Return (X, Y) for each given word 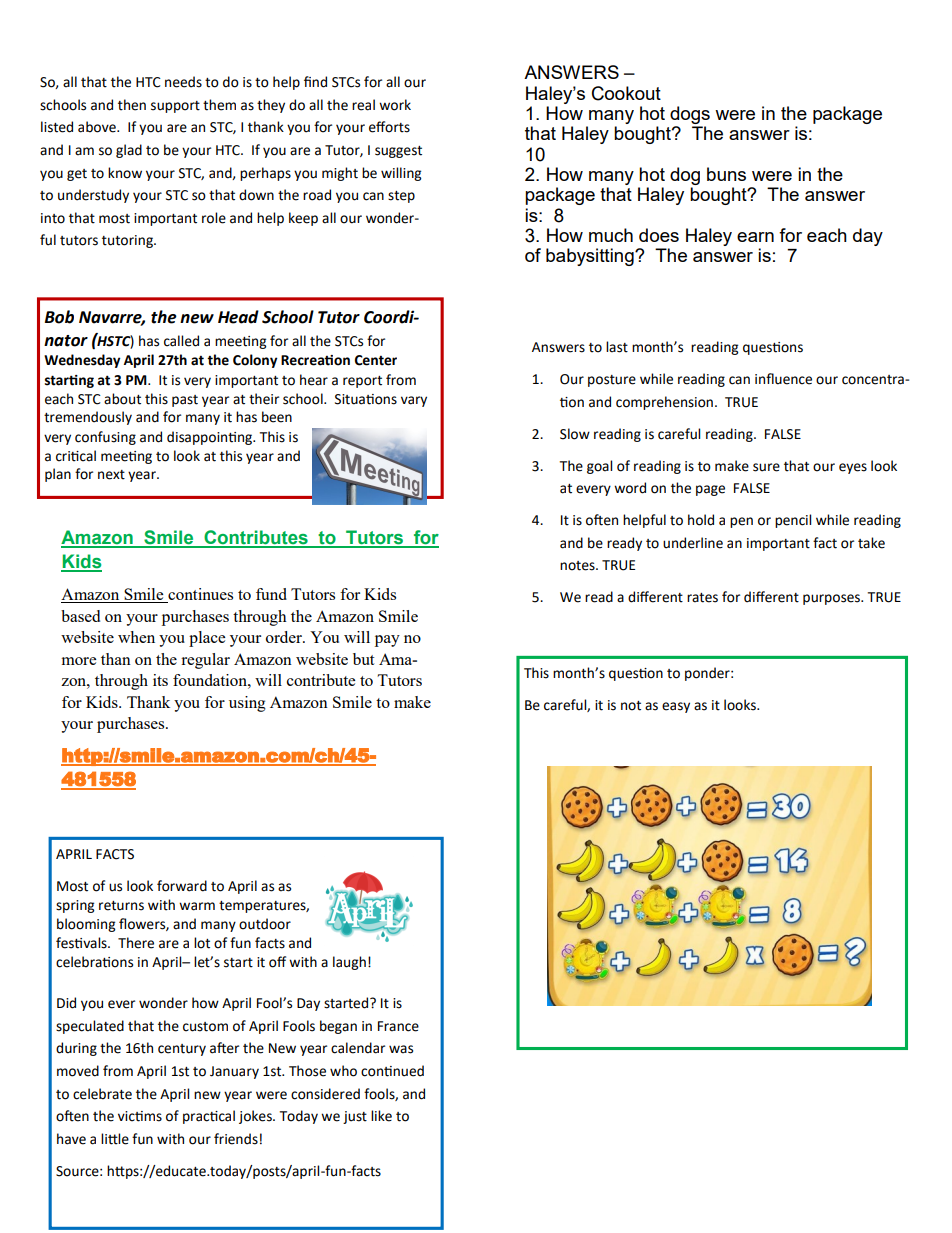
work (395, 105)
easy (676, 707)
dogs (690, 115)
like (381, 1116)
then (132, 105)
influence (783, 379)
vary (414, 401)
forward (182, 886)
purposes (832, 599)
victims (140, 1116)
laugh (349, 963)
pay (387, 641)
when (136, 637)
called (181, 341)
